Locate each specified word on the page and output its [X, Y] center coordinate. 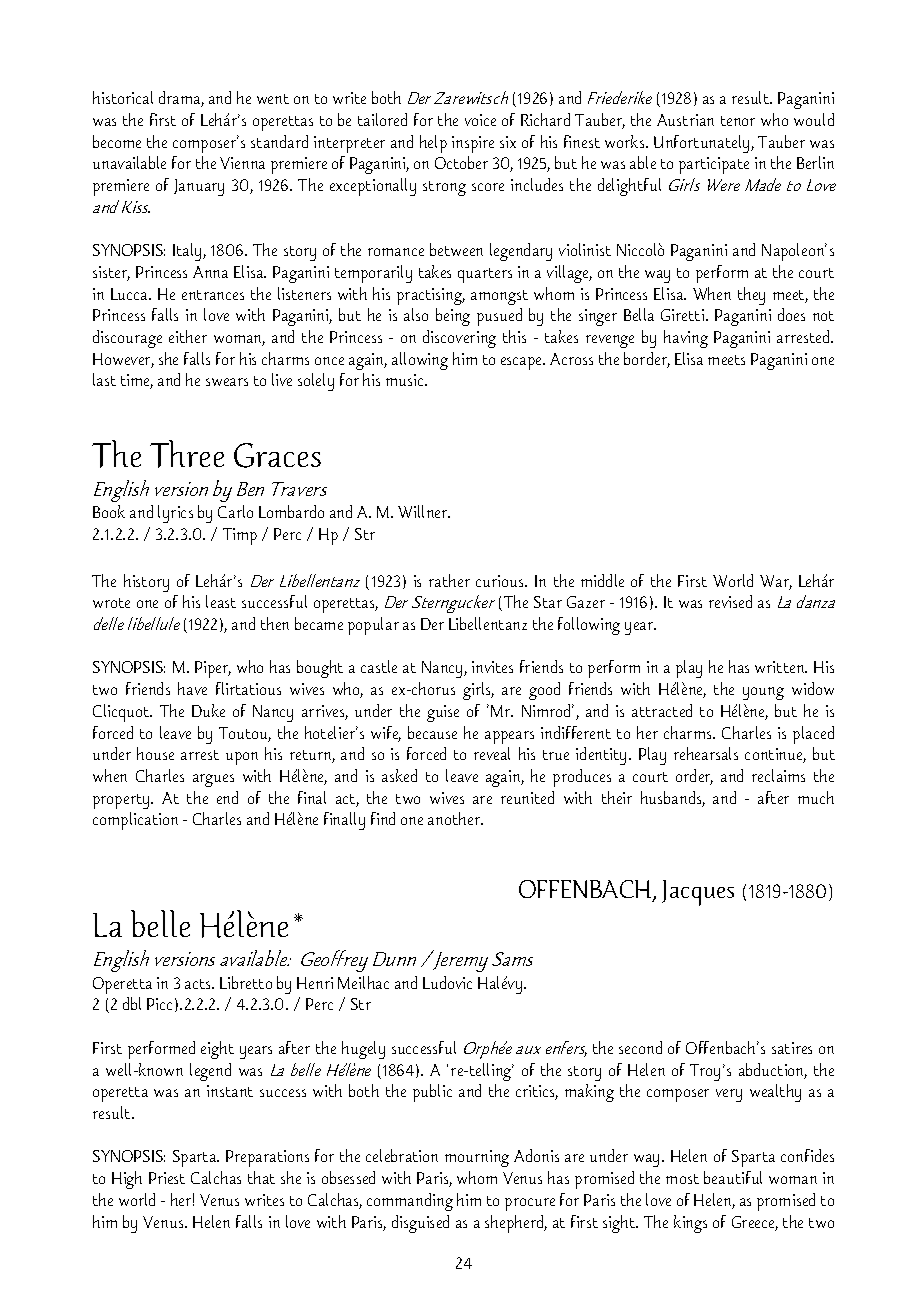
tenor [738, 121]
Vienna [242, 163]
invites [492, 667]
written [781, 667]
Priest [167, 1178]
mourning [477, 1158]
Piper [213, 669]
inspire [473, 144]
